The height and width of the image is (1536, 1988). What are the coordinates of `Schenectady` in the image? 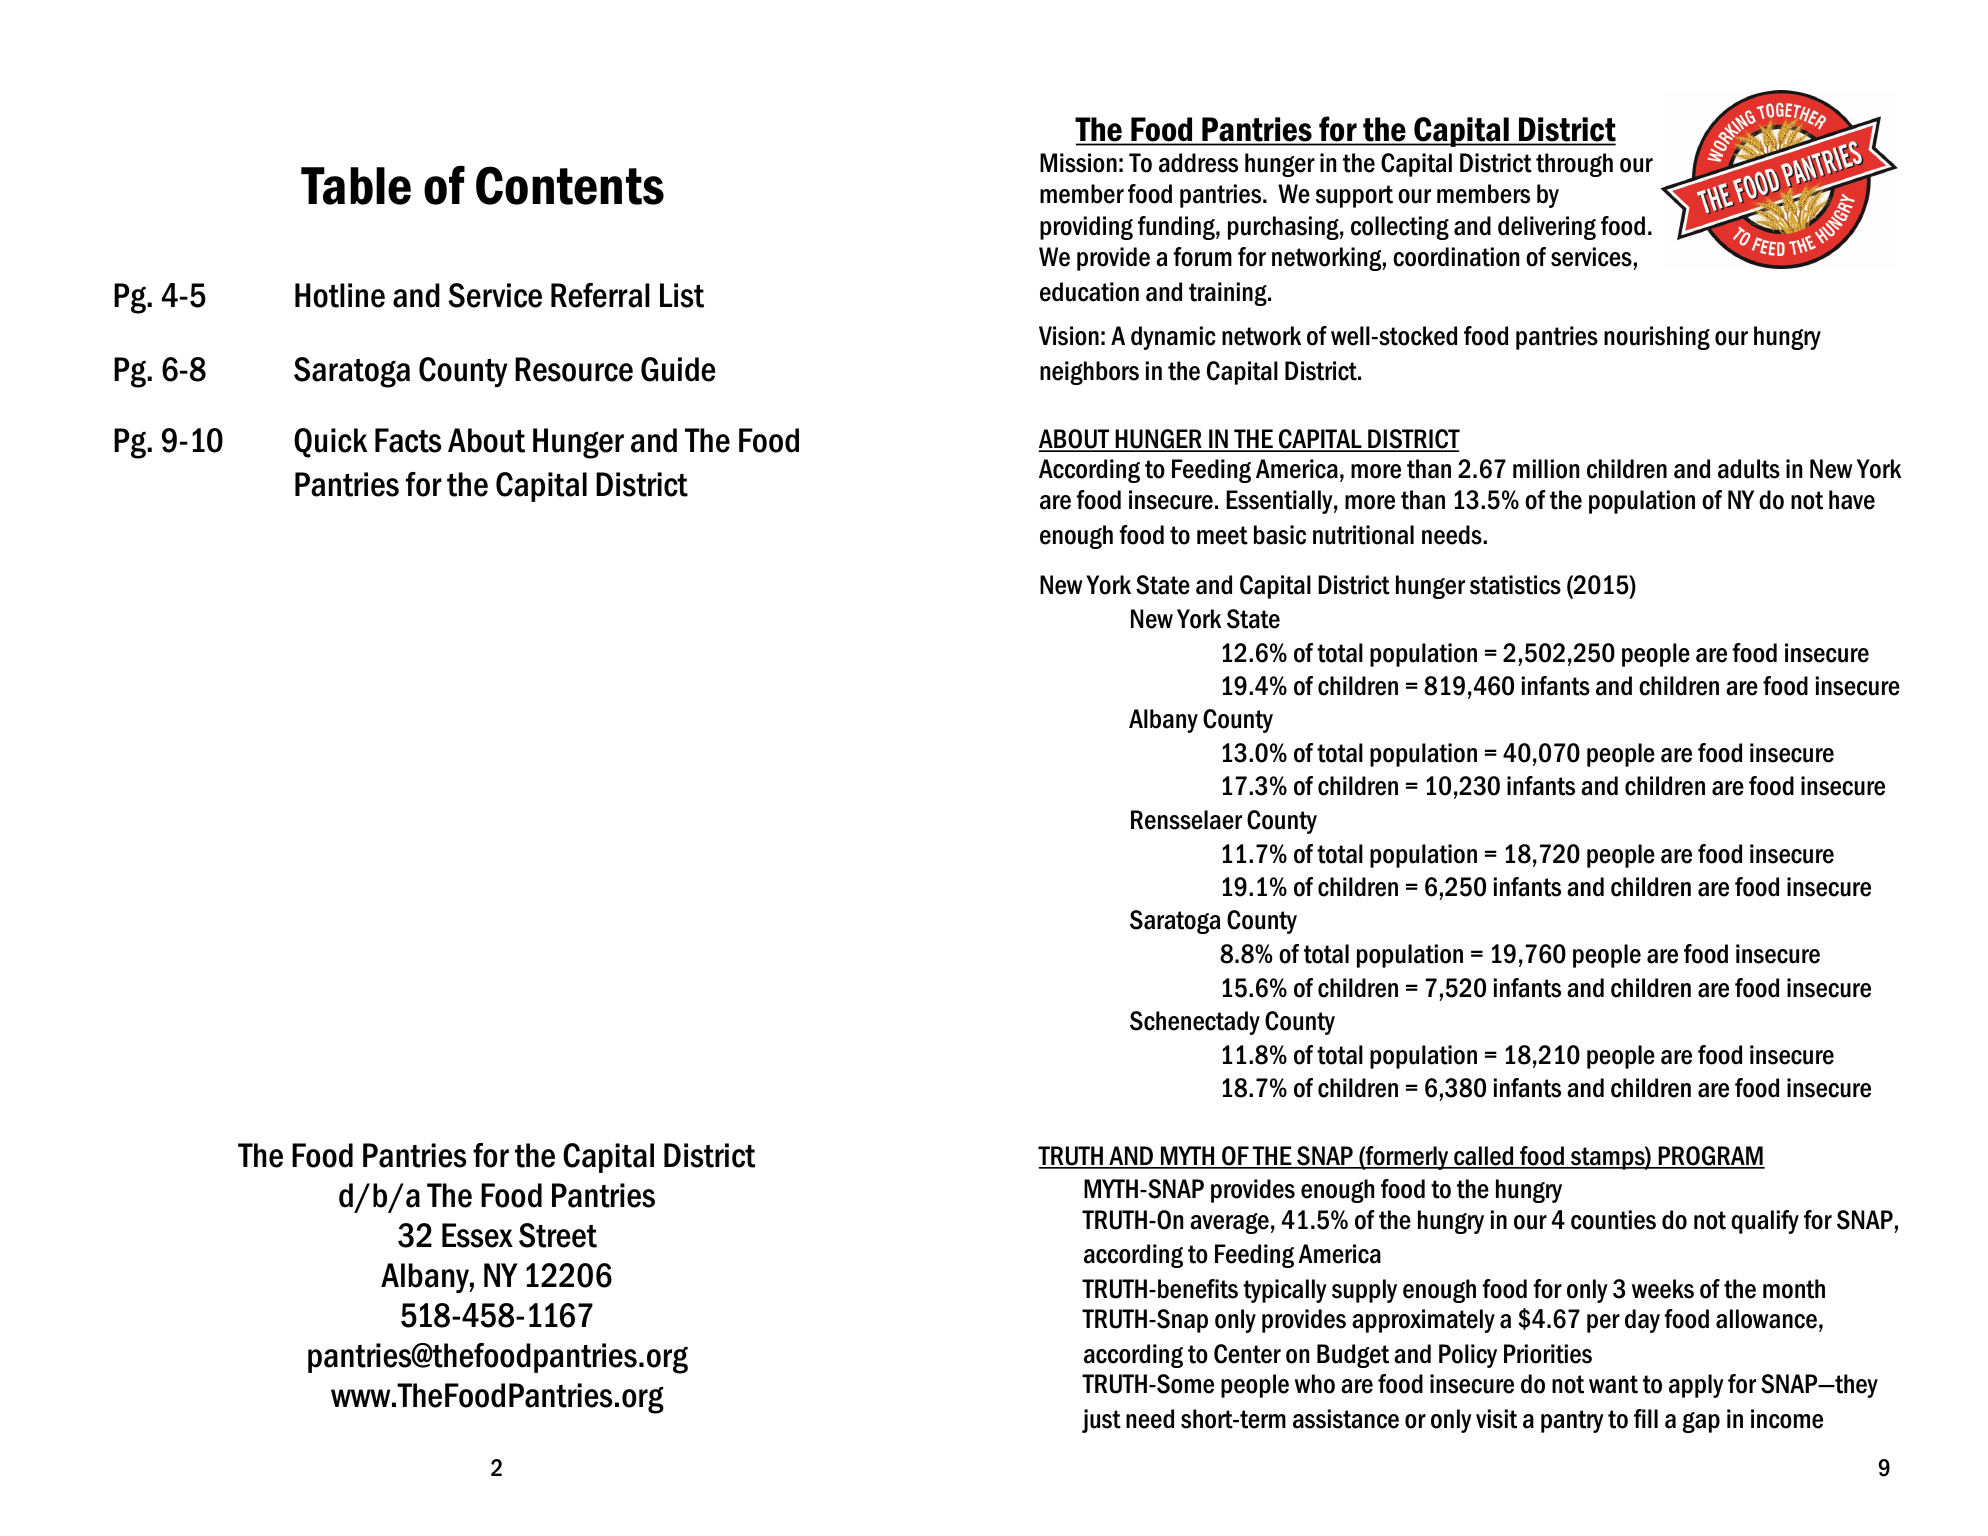 It's located at (1195, 1023).
